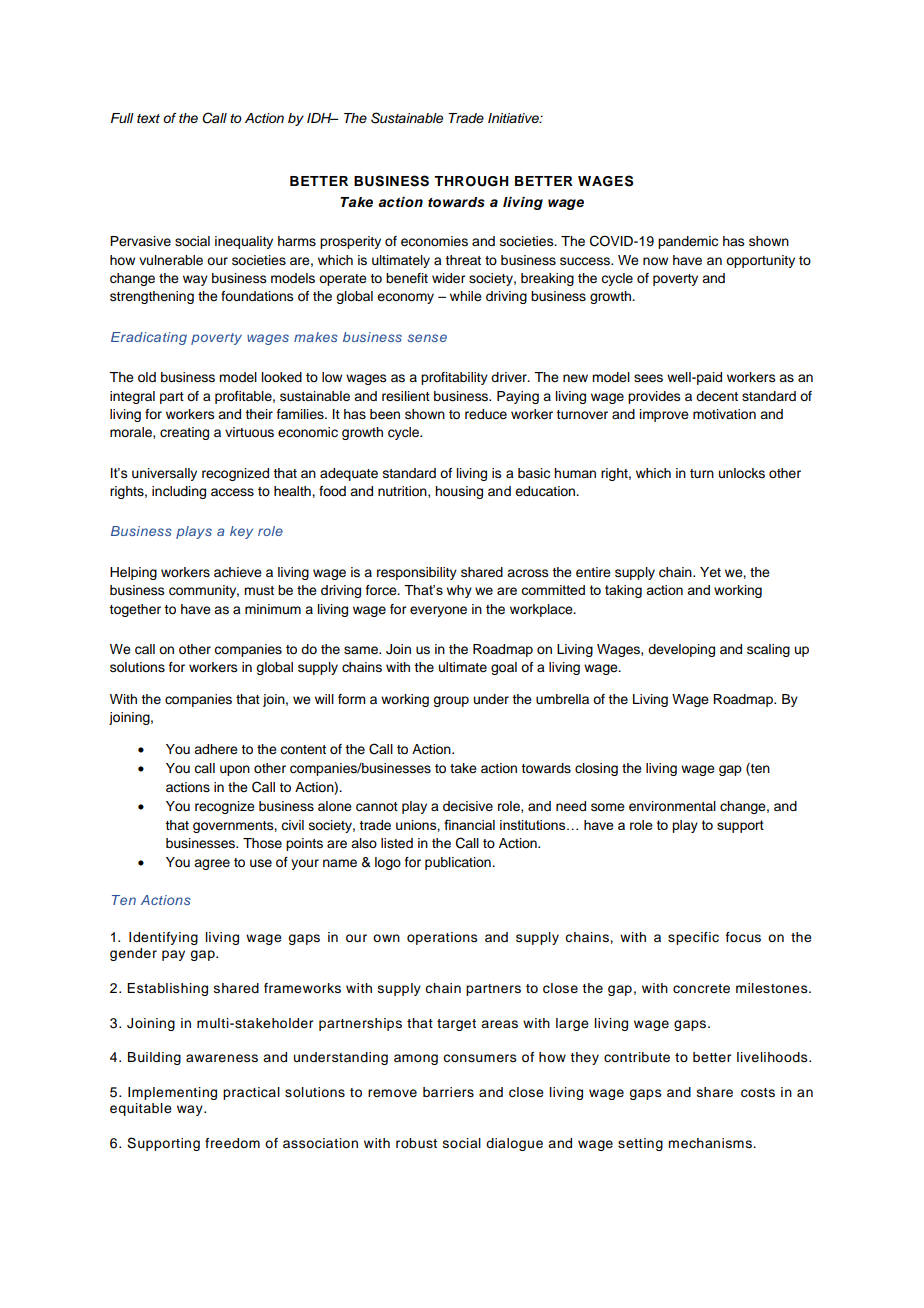 This image has width=924, height=1308. What do you see at coordinates (471, 181) in the image?
I see `THROUGH` at bounding box center [471, 181].
